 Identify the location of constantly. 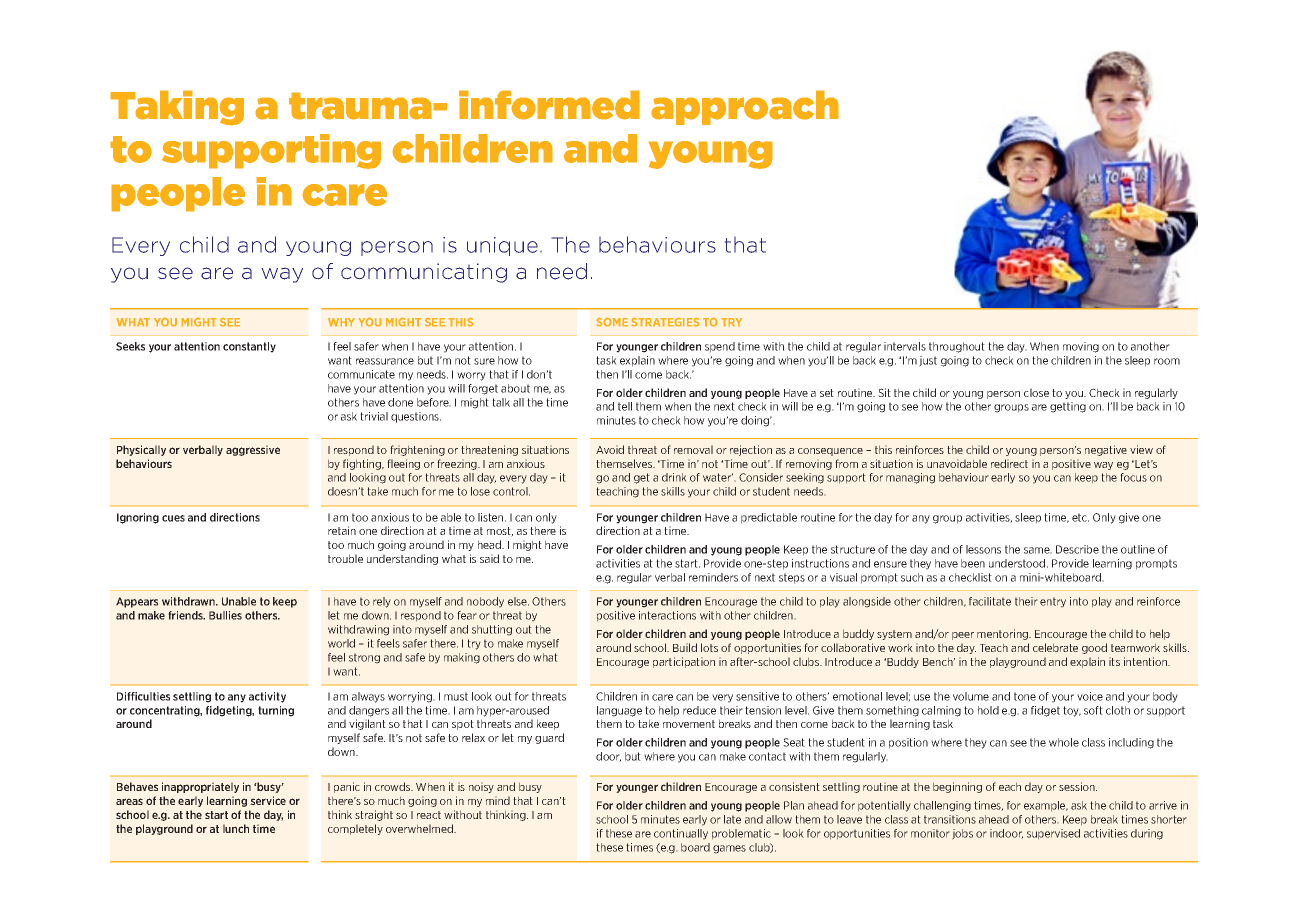
(249, 347).
